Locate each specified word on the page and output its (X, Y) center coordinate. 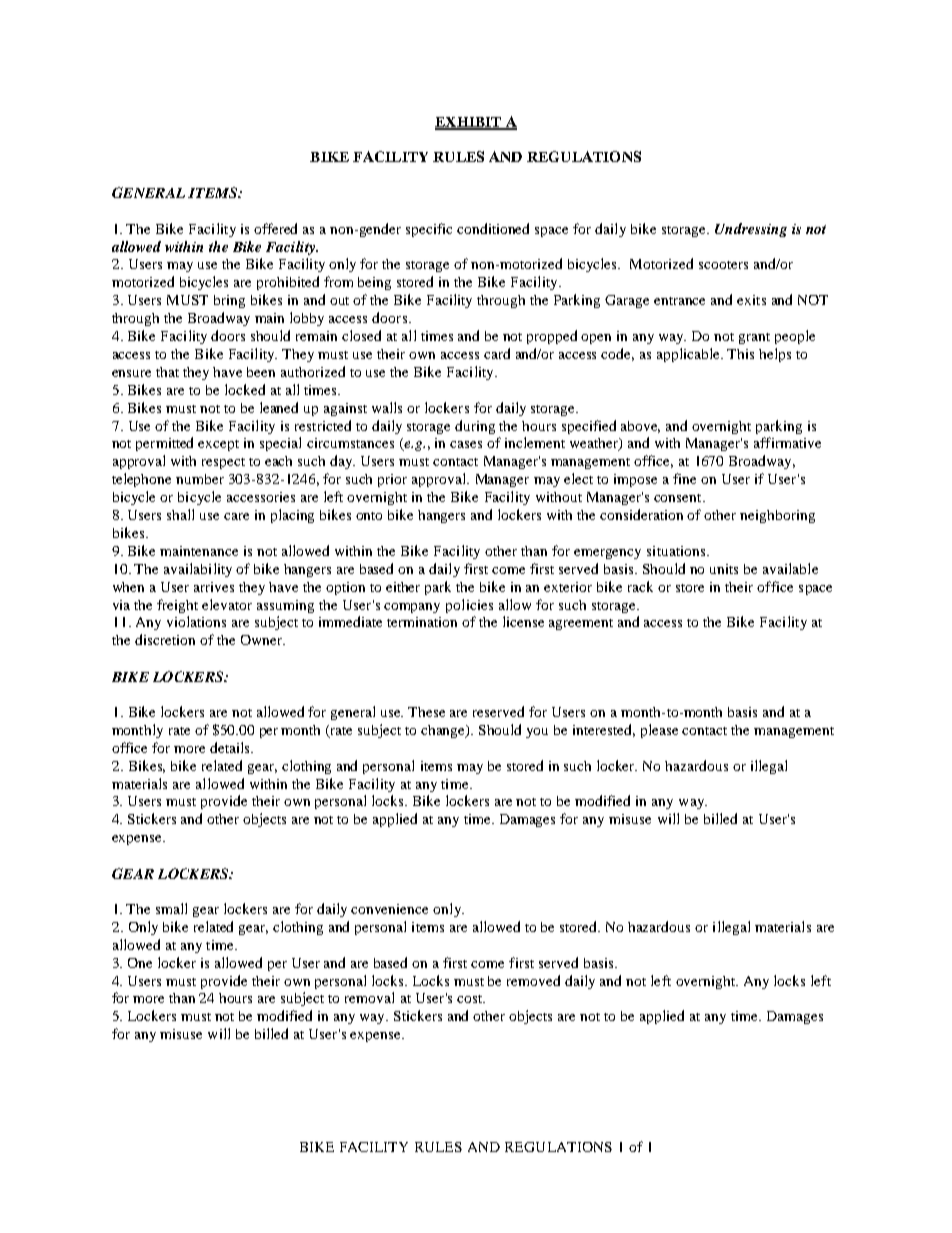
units (724, 569)
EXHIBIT (469, 123)
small (171, 908)
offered (275, 228)
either (403, 587)
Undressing (751, 230)
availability (198, 570)
